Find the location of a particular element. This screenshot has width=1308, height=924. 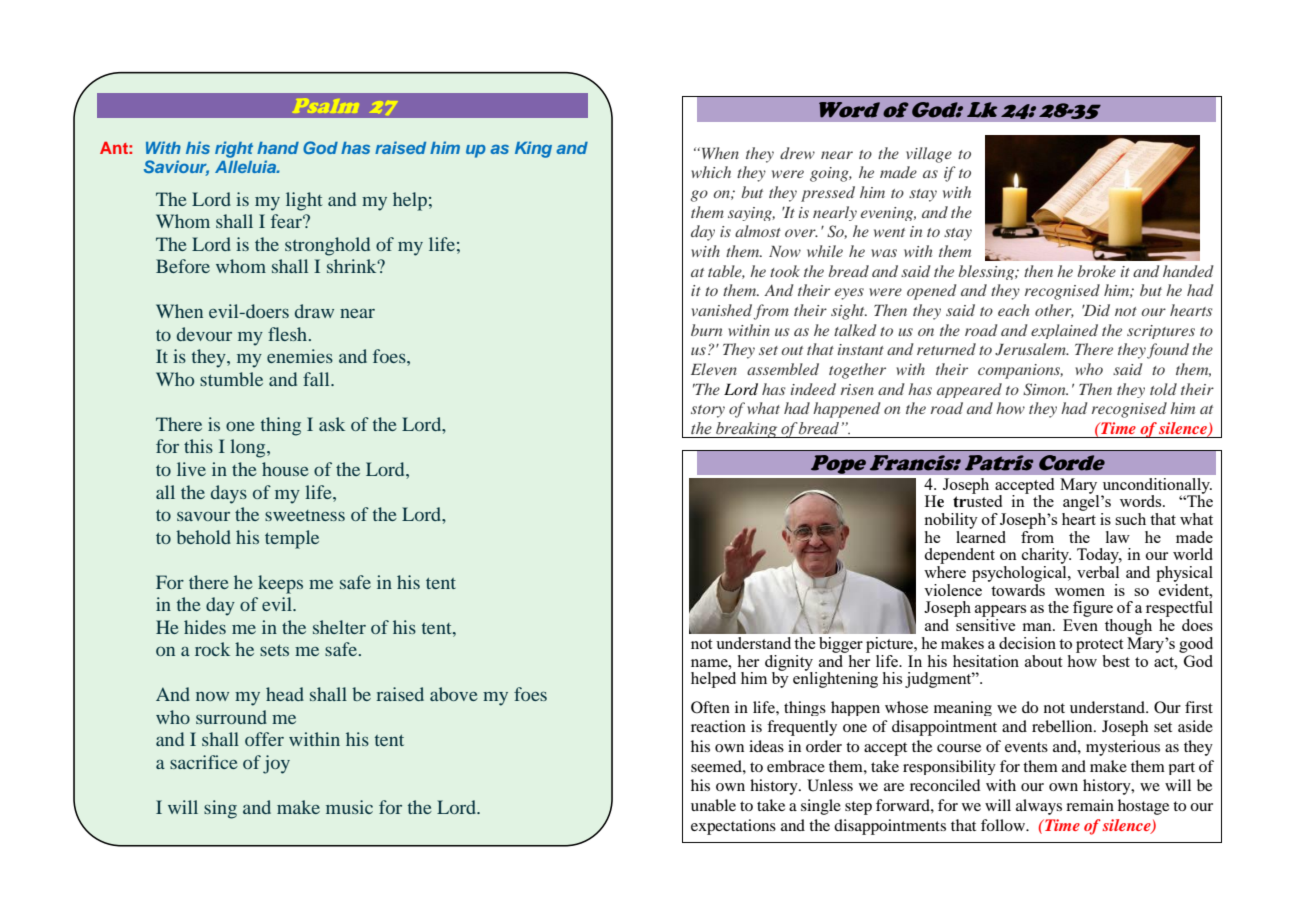

assembled is located at coordinates (783, 369).
